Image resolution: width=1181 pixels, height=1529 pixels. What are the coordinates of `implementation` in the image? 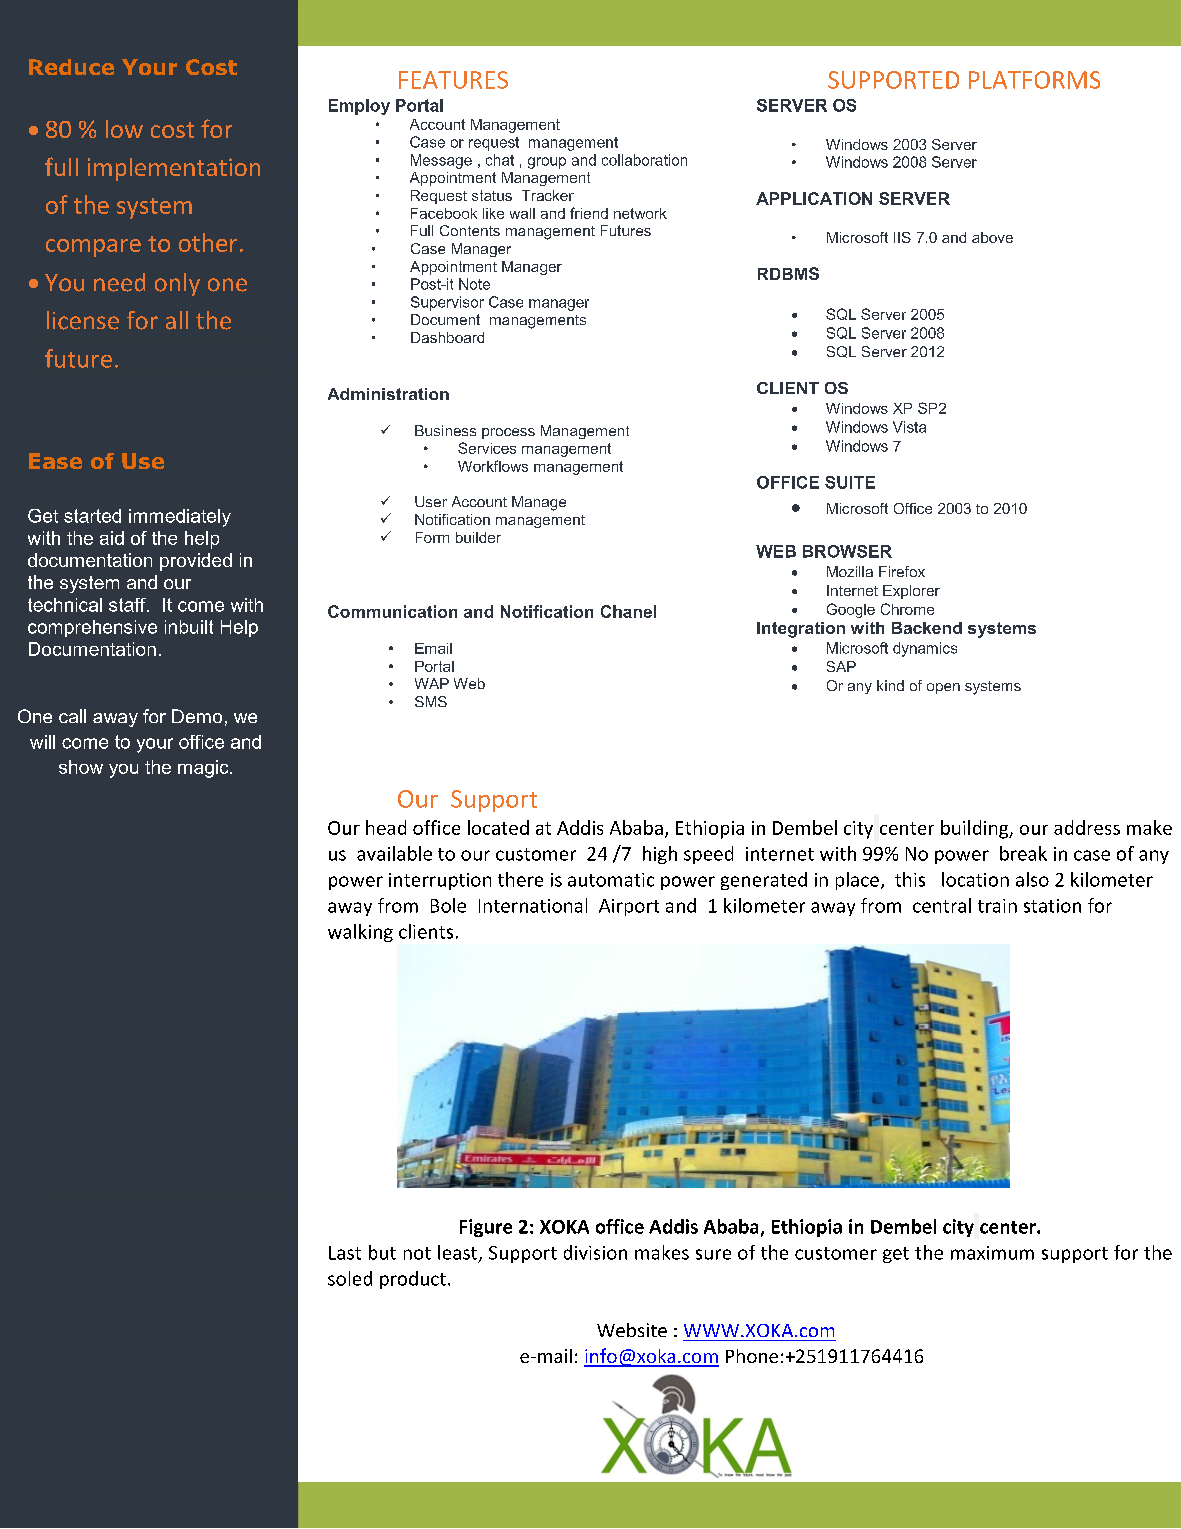 It's located at (174, 169).
